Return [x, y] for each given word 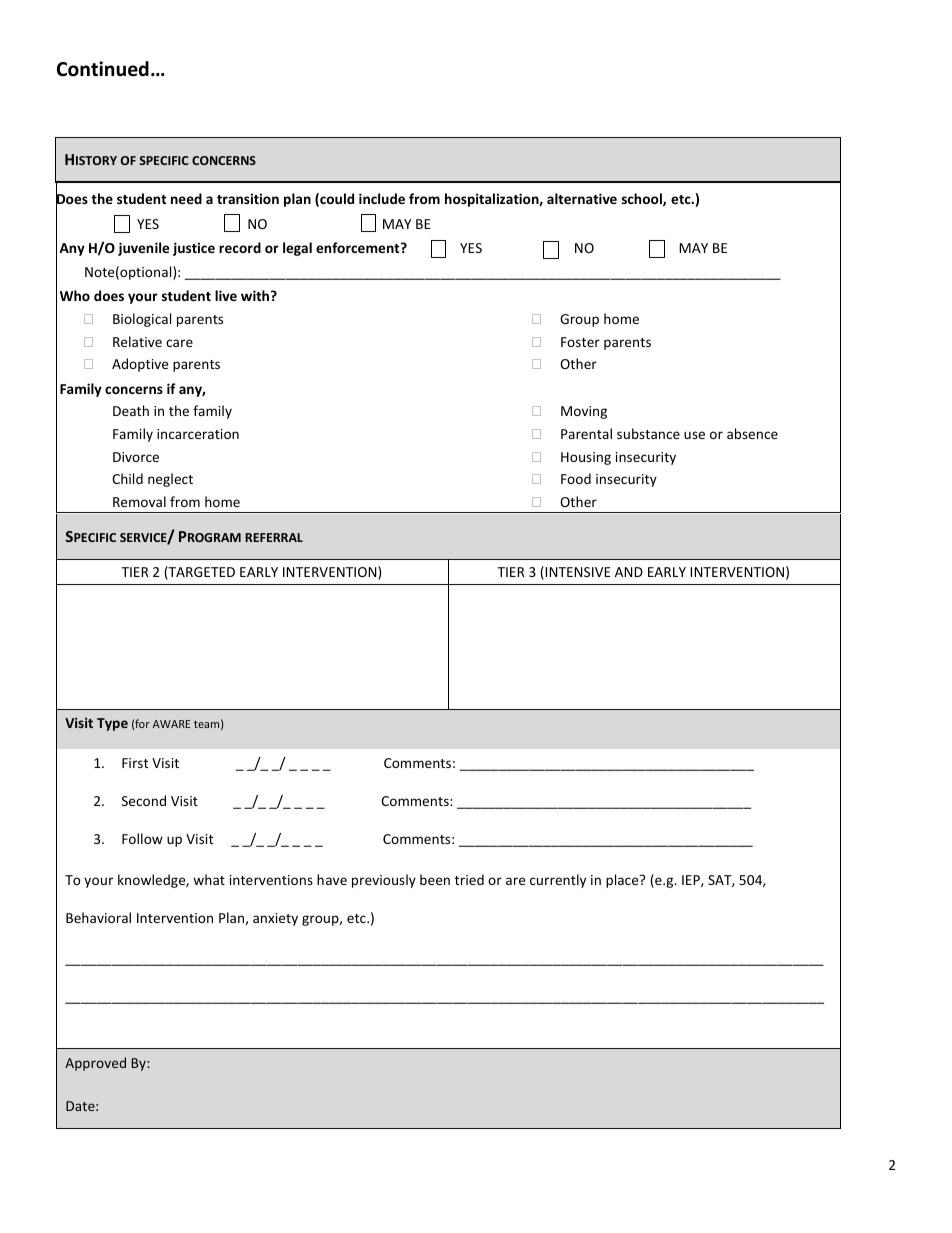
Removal [139, 501]
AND [629, 572]
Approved [95, 1064]
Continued [103, 69]
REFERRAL [274, 537]
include [382, 198]
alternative [582, 198]
